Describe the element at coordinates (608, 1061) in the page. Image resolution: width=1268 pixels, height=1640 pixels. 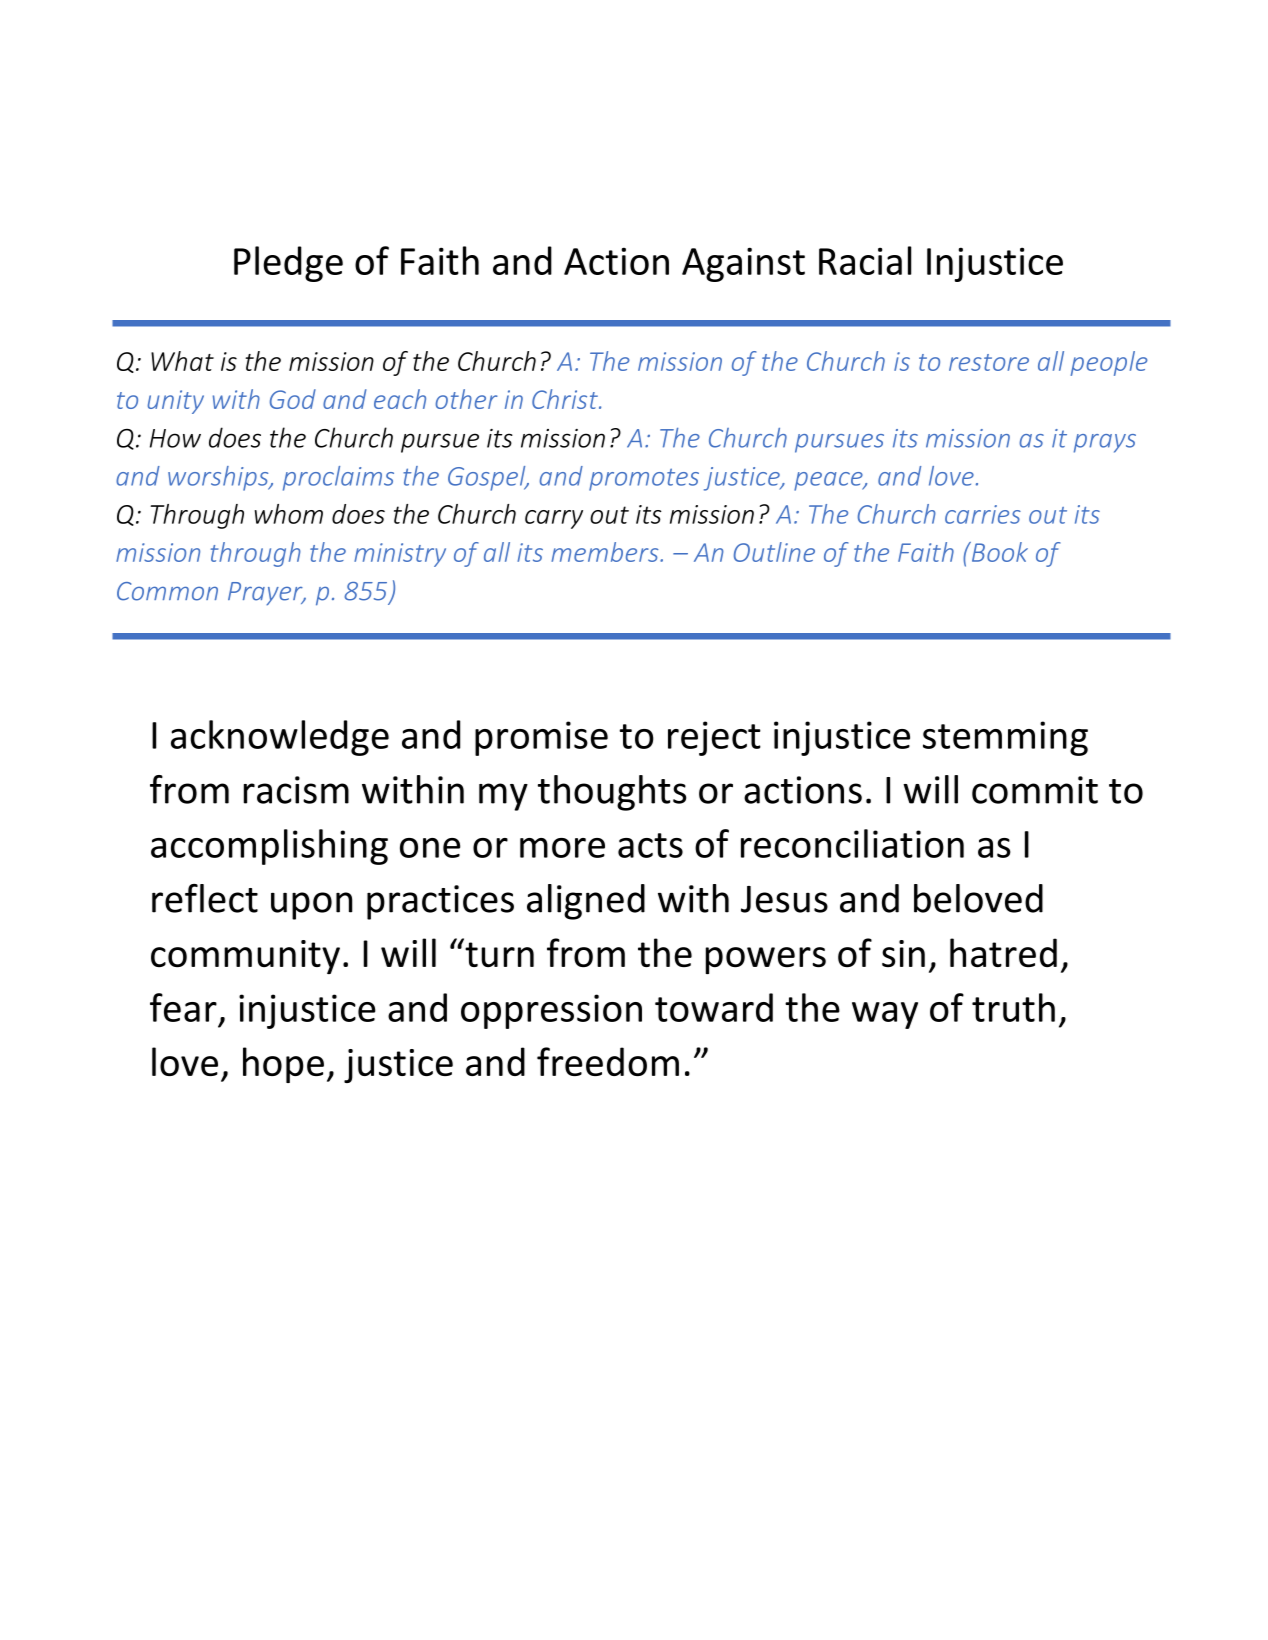
I see `freedom` at that location.
